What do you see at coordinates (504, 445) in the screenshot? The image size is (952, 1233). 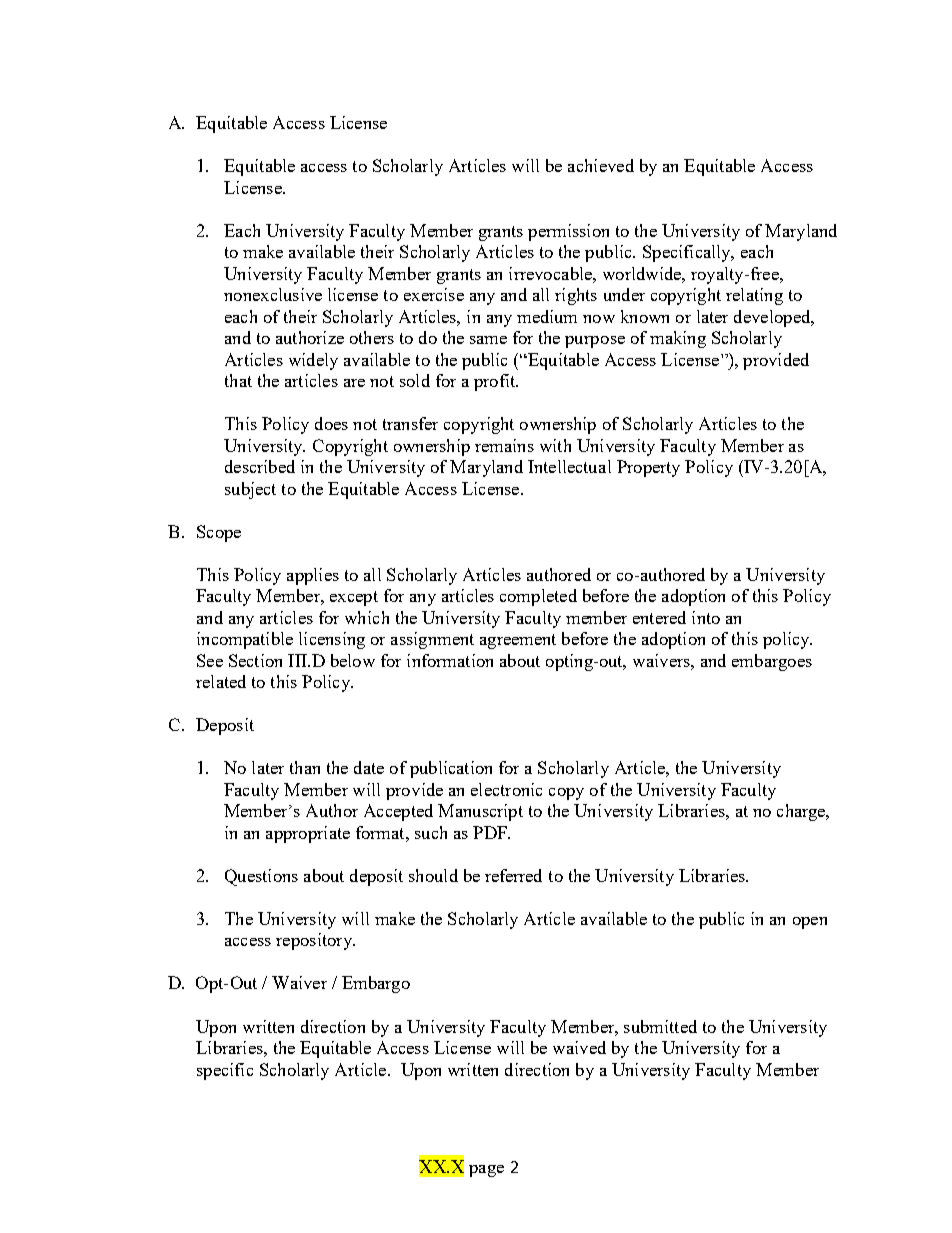 I see `remains` at bounding box center [504, 445].
